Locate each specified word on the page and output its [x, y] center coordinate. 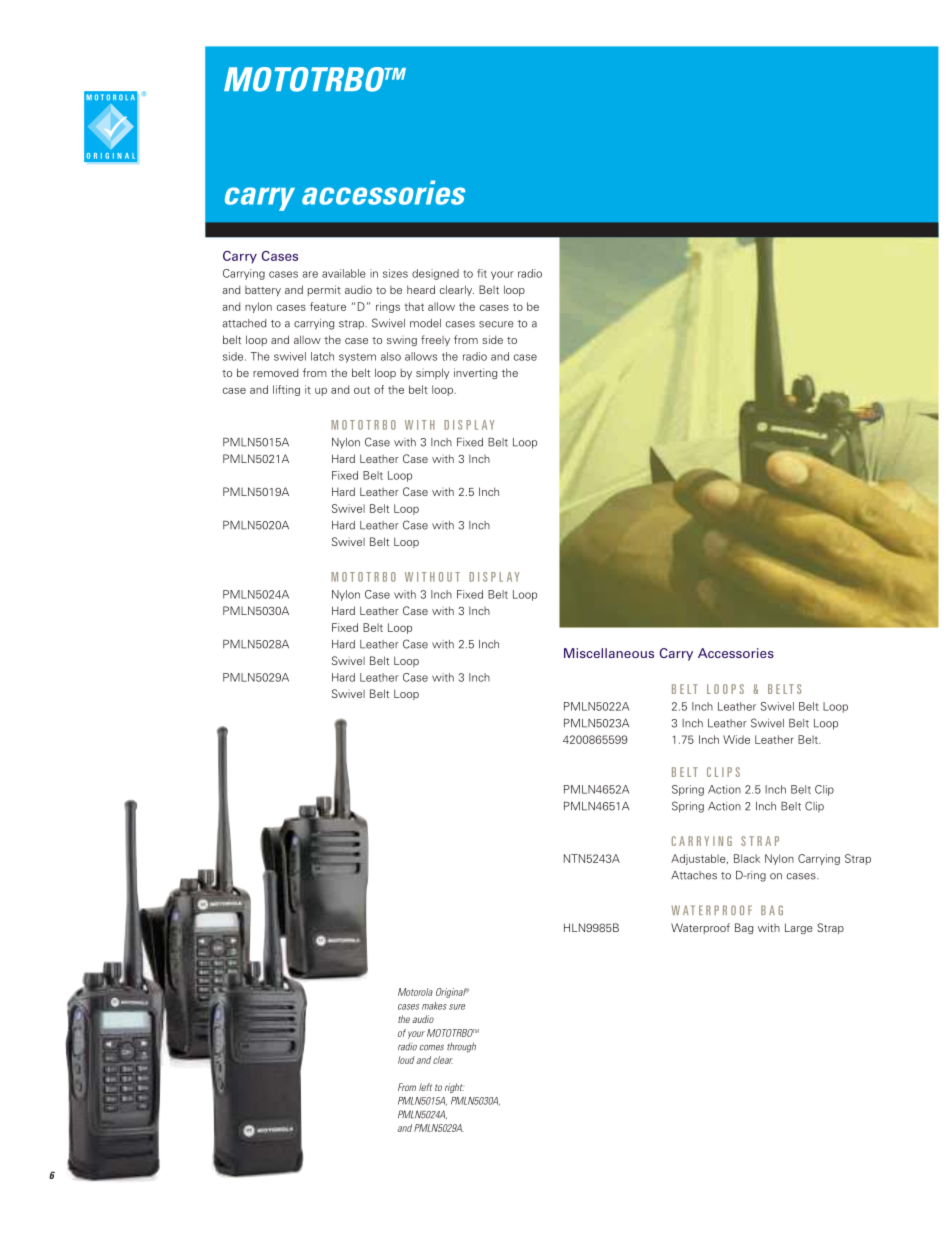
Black [747, 858]
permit [324, 290]
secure [496, 324]
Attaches [694, 875]
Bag [744, 928]
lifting [286, 390]
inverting [475, 373]
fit [482, 273]
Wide [736, 739]
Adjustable [699, 859]
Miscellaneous [609, 653]
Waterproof [700, 928]
